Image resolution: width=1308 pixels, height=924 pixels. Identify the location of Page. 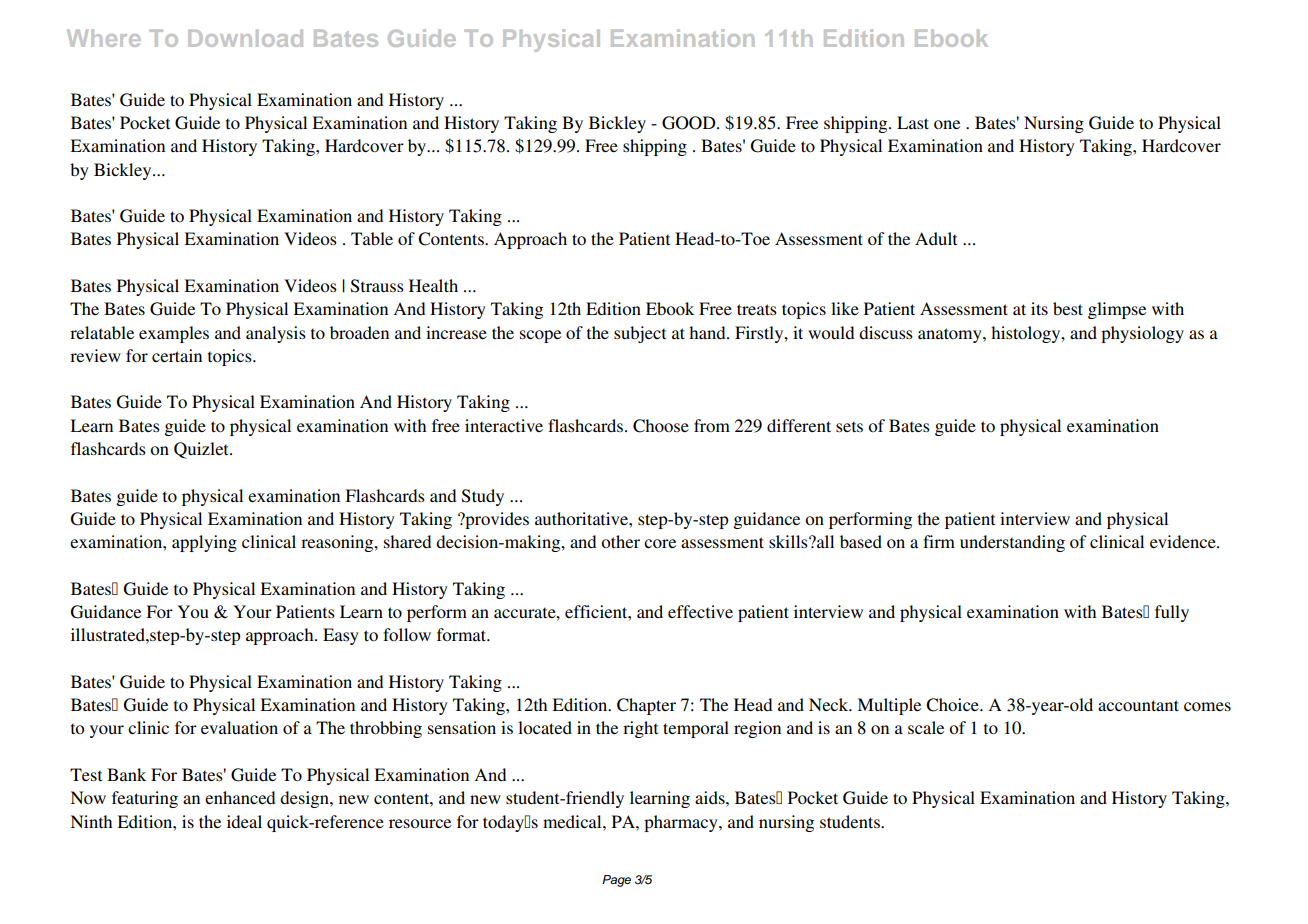
(616, 881).
